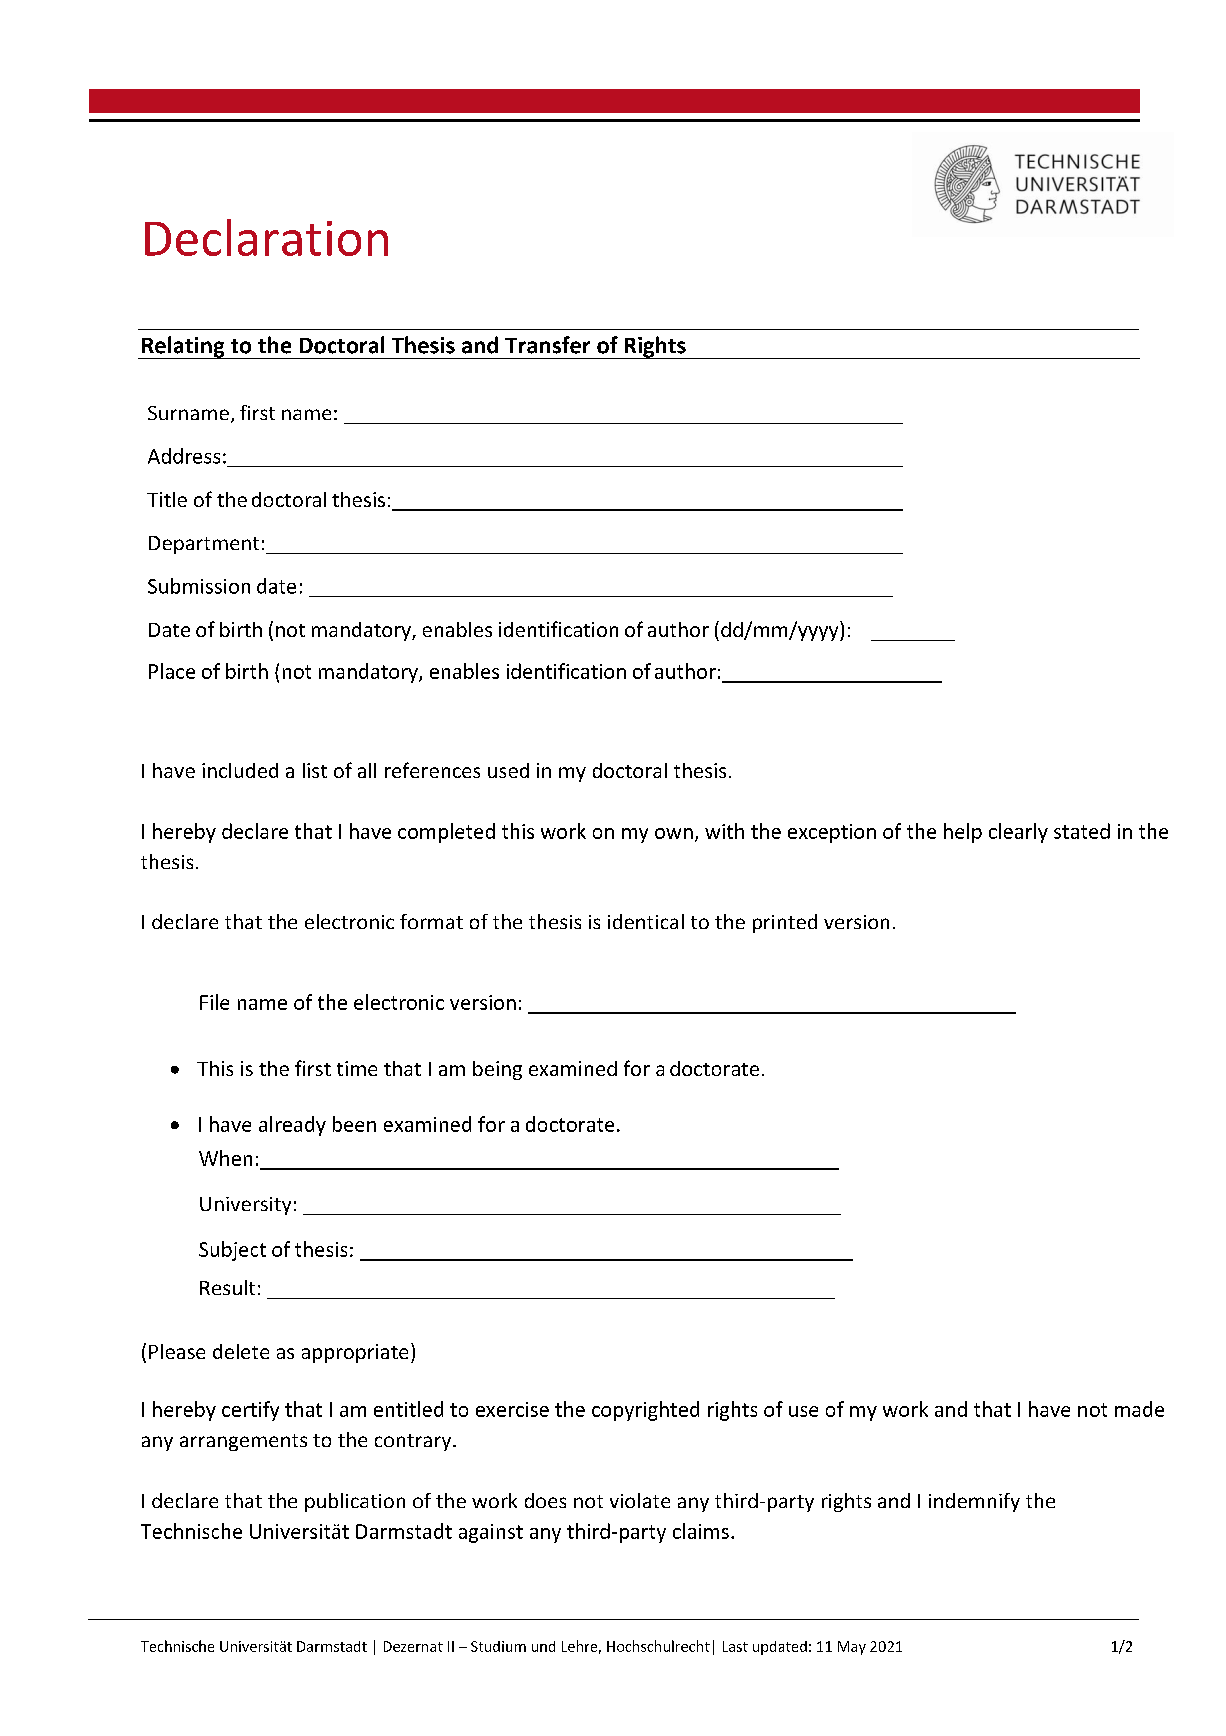 Image resolution: width=1226 pixels, height=1736 pixels. What do you see at coordinates (355, 1502) in the document?
I see `publication` at bounding box center [355, 1502].
